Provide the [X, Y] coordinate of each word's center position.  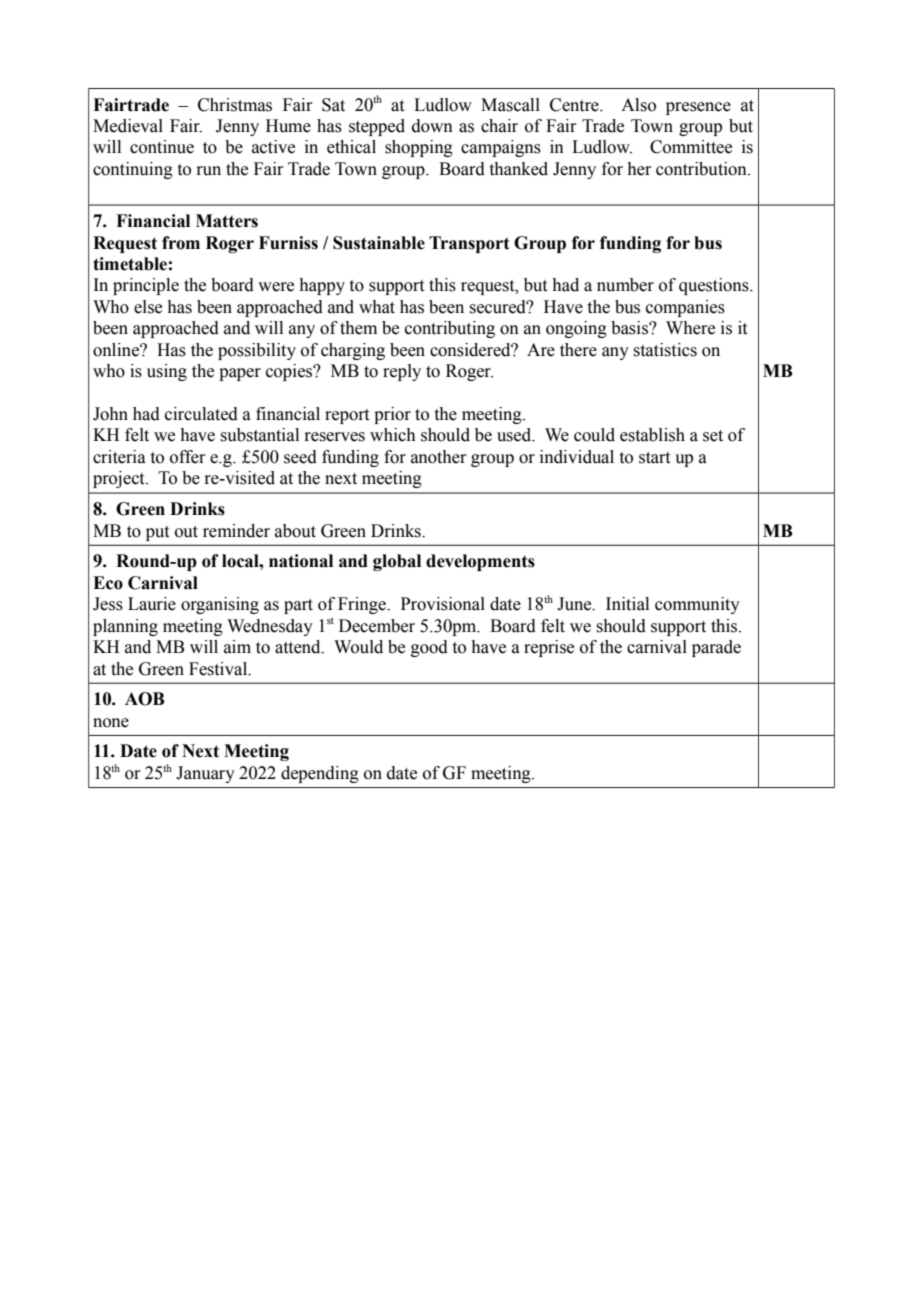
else [148, 307]
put [157, 533]
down [432, 126]
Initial [627, 604]
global [397, 562]
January [205, 774]
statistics [665, 350]
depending [320, 774]
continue [162, 147]
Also [638, 105]
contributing [450, 329]
